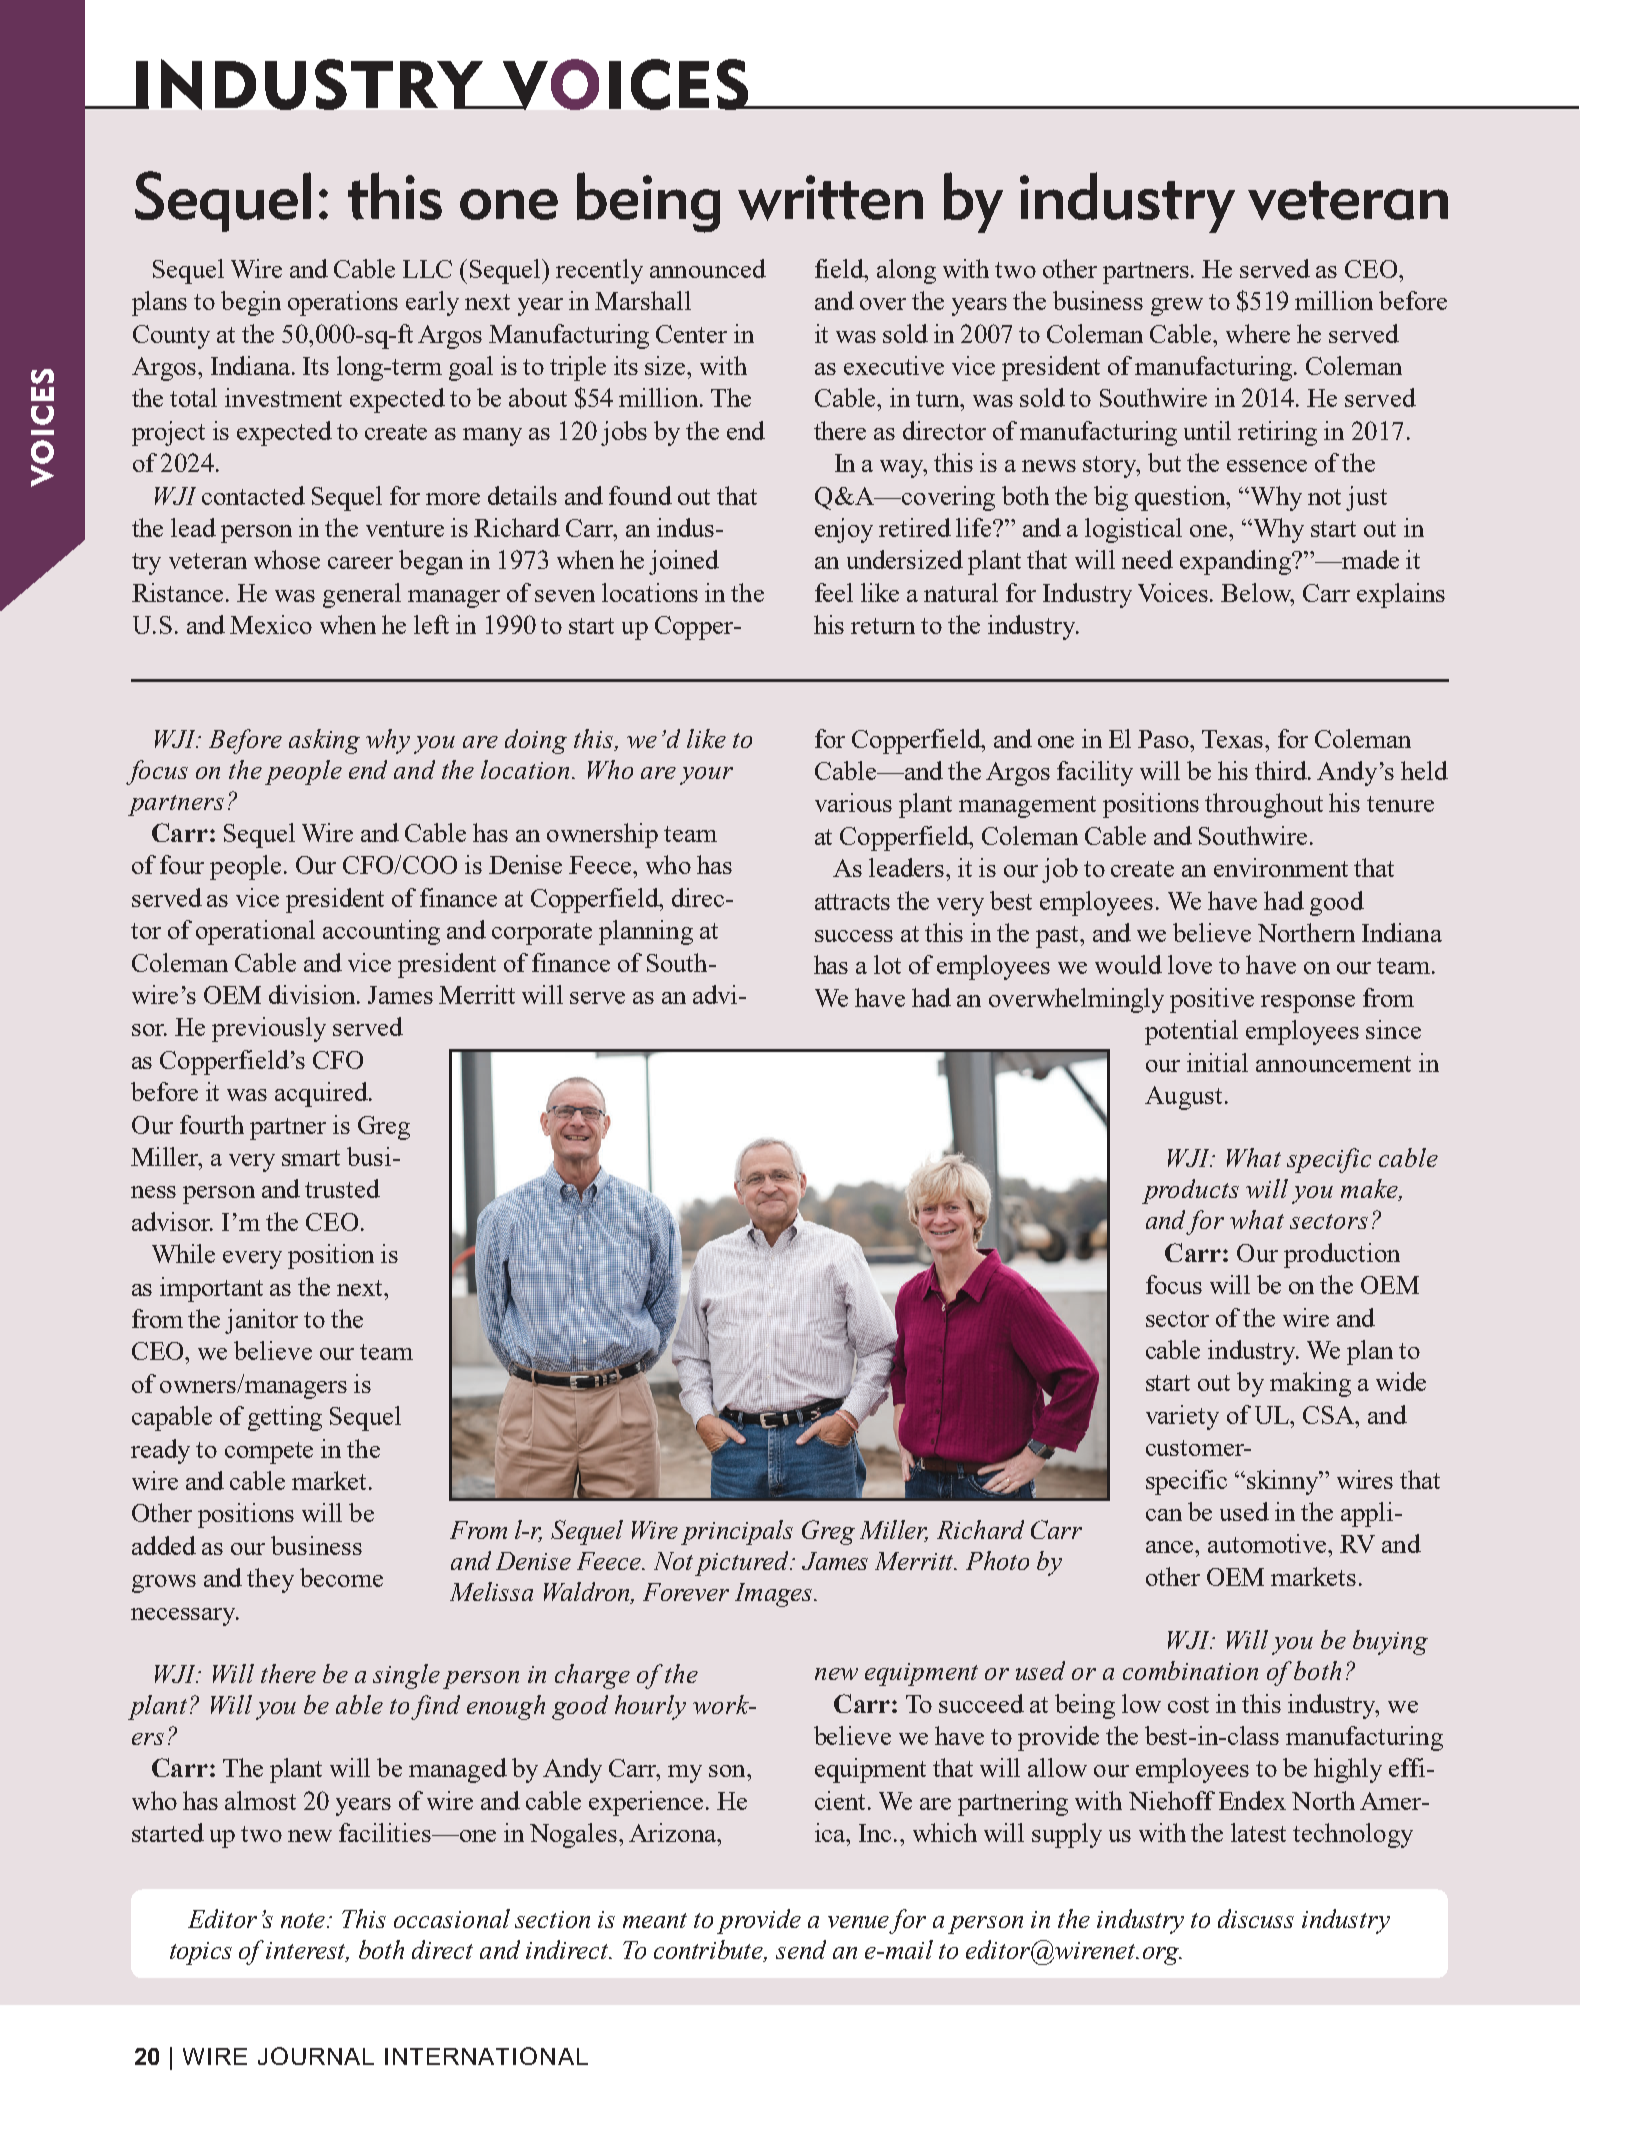  What do you see at coordinates (324, 741) in the document?
I see `asking` at bounding box center [324, 741].
